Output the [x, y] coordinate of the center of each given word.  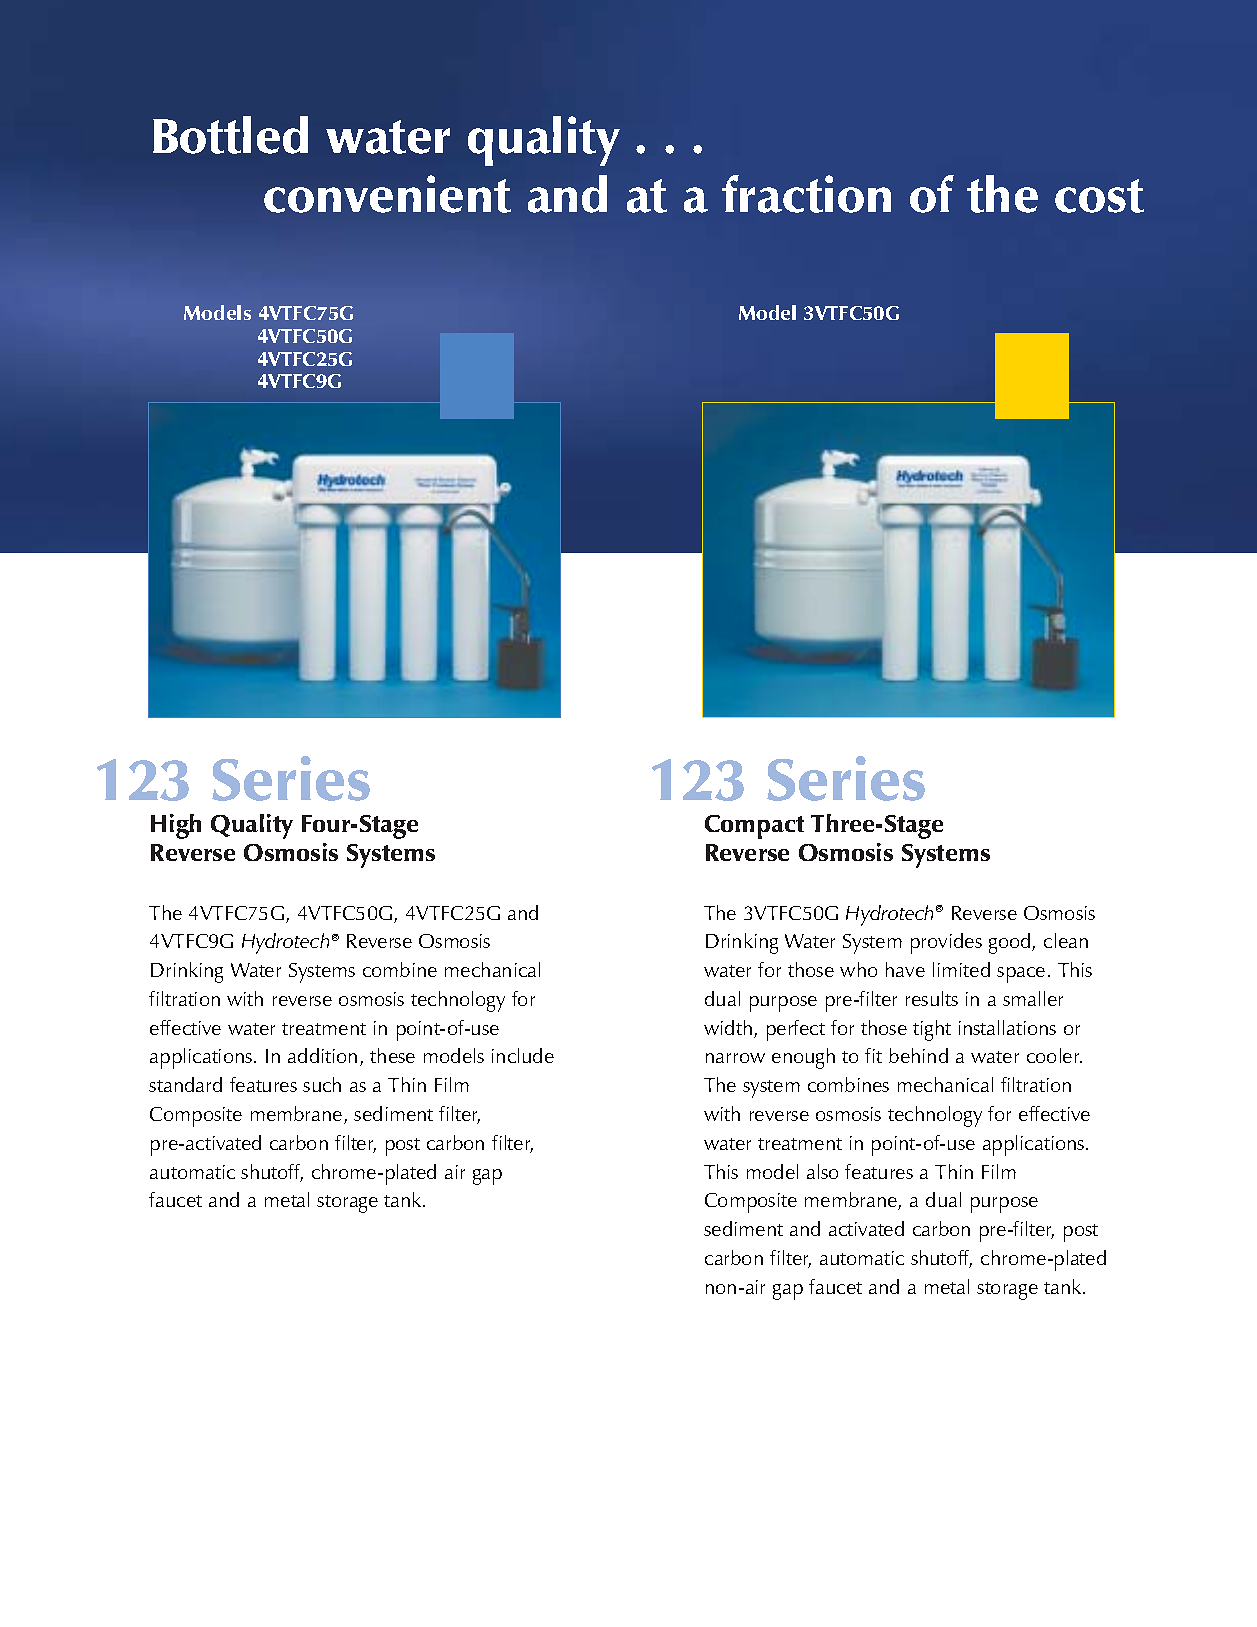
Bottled [230, 135]
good [1011, 943]
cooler [1054, 1055]
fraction [806, 194]
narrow [735, 1058]
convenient [387, 194]
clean [1066, 940]
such [322, 1084]
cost [1099, 196]
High [176, 826]
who [858, 969]
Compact [754, 827]
